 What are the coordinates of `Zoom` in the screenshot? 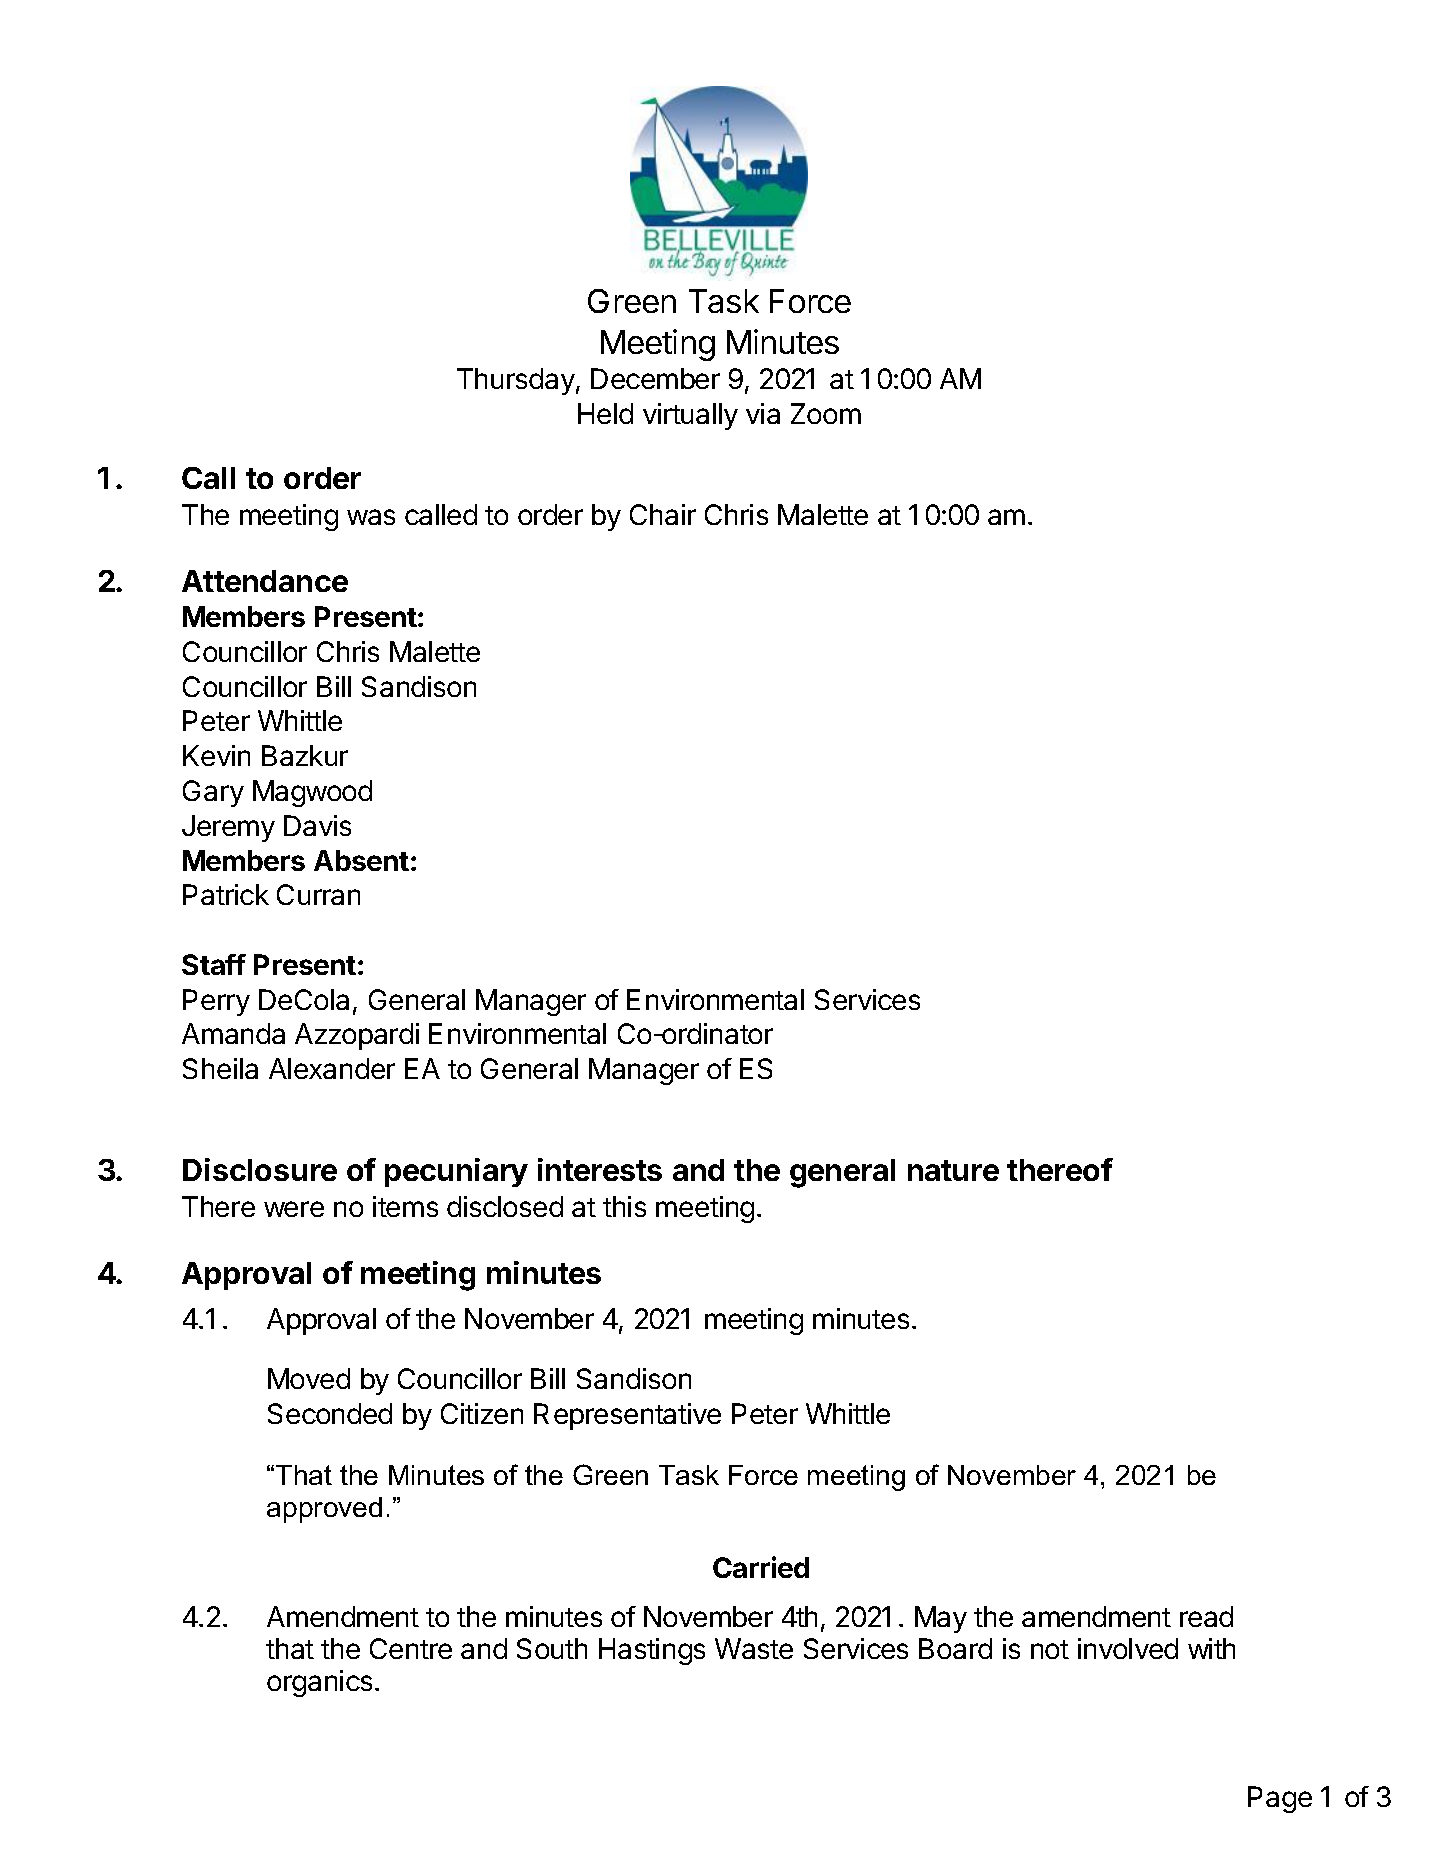 It's located at (826, 413).
